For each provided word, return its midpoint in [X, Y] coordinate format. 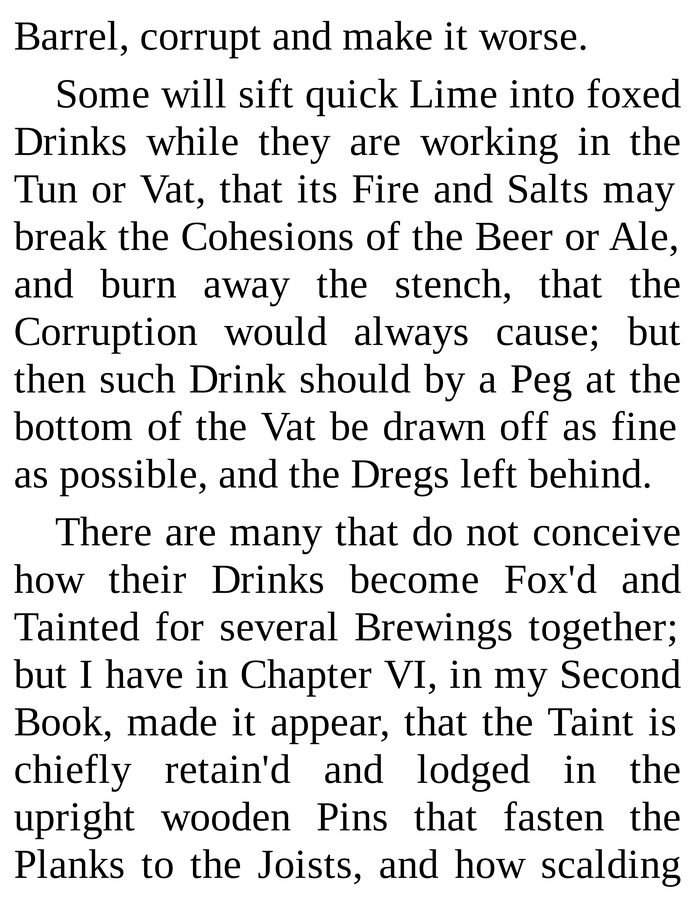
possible [128, 477]
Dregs [400, 478]
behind [585, 473]
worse [528, 40]
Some [103, 94]
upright [74, 820]
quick [352, 97]
